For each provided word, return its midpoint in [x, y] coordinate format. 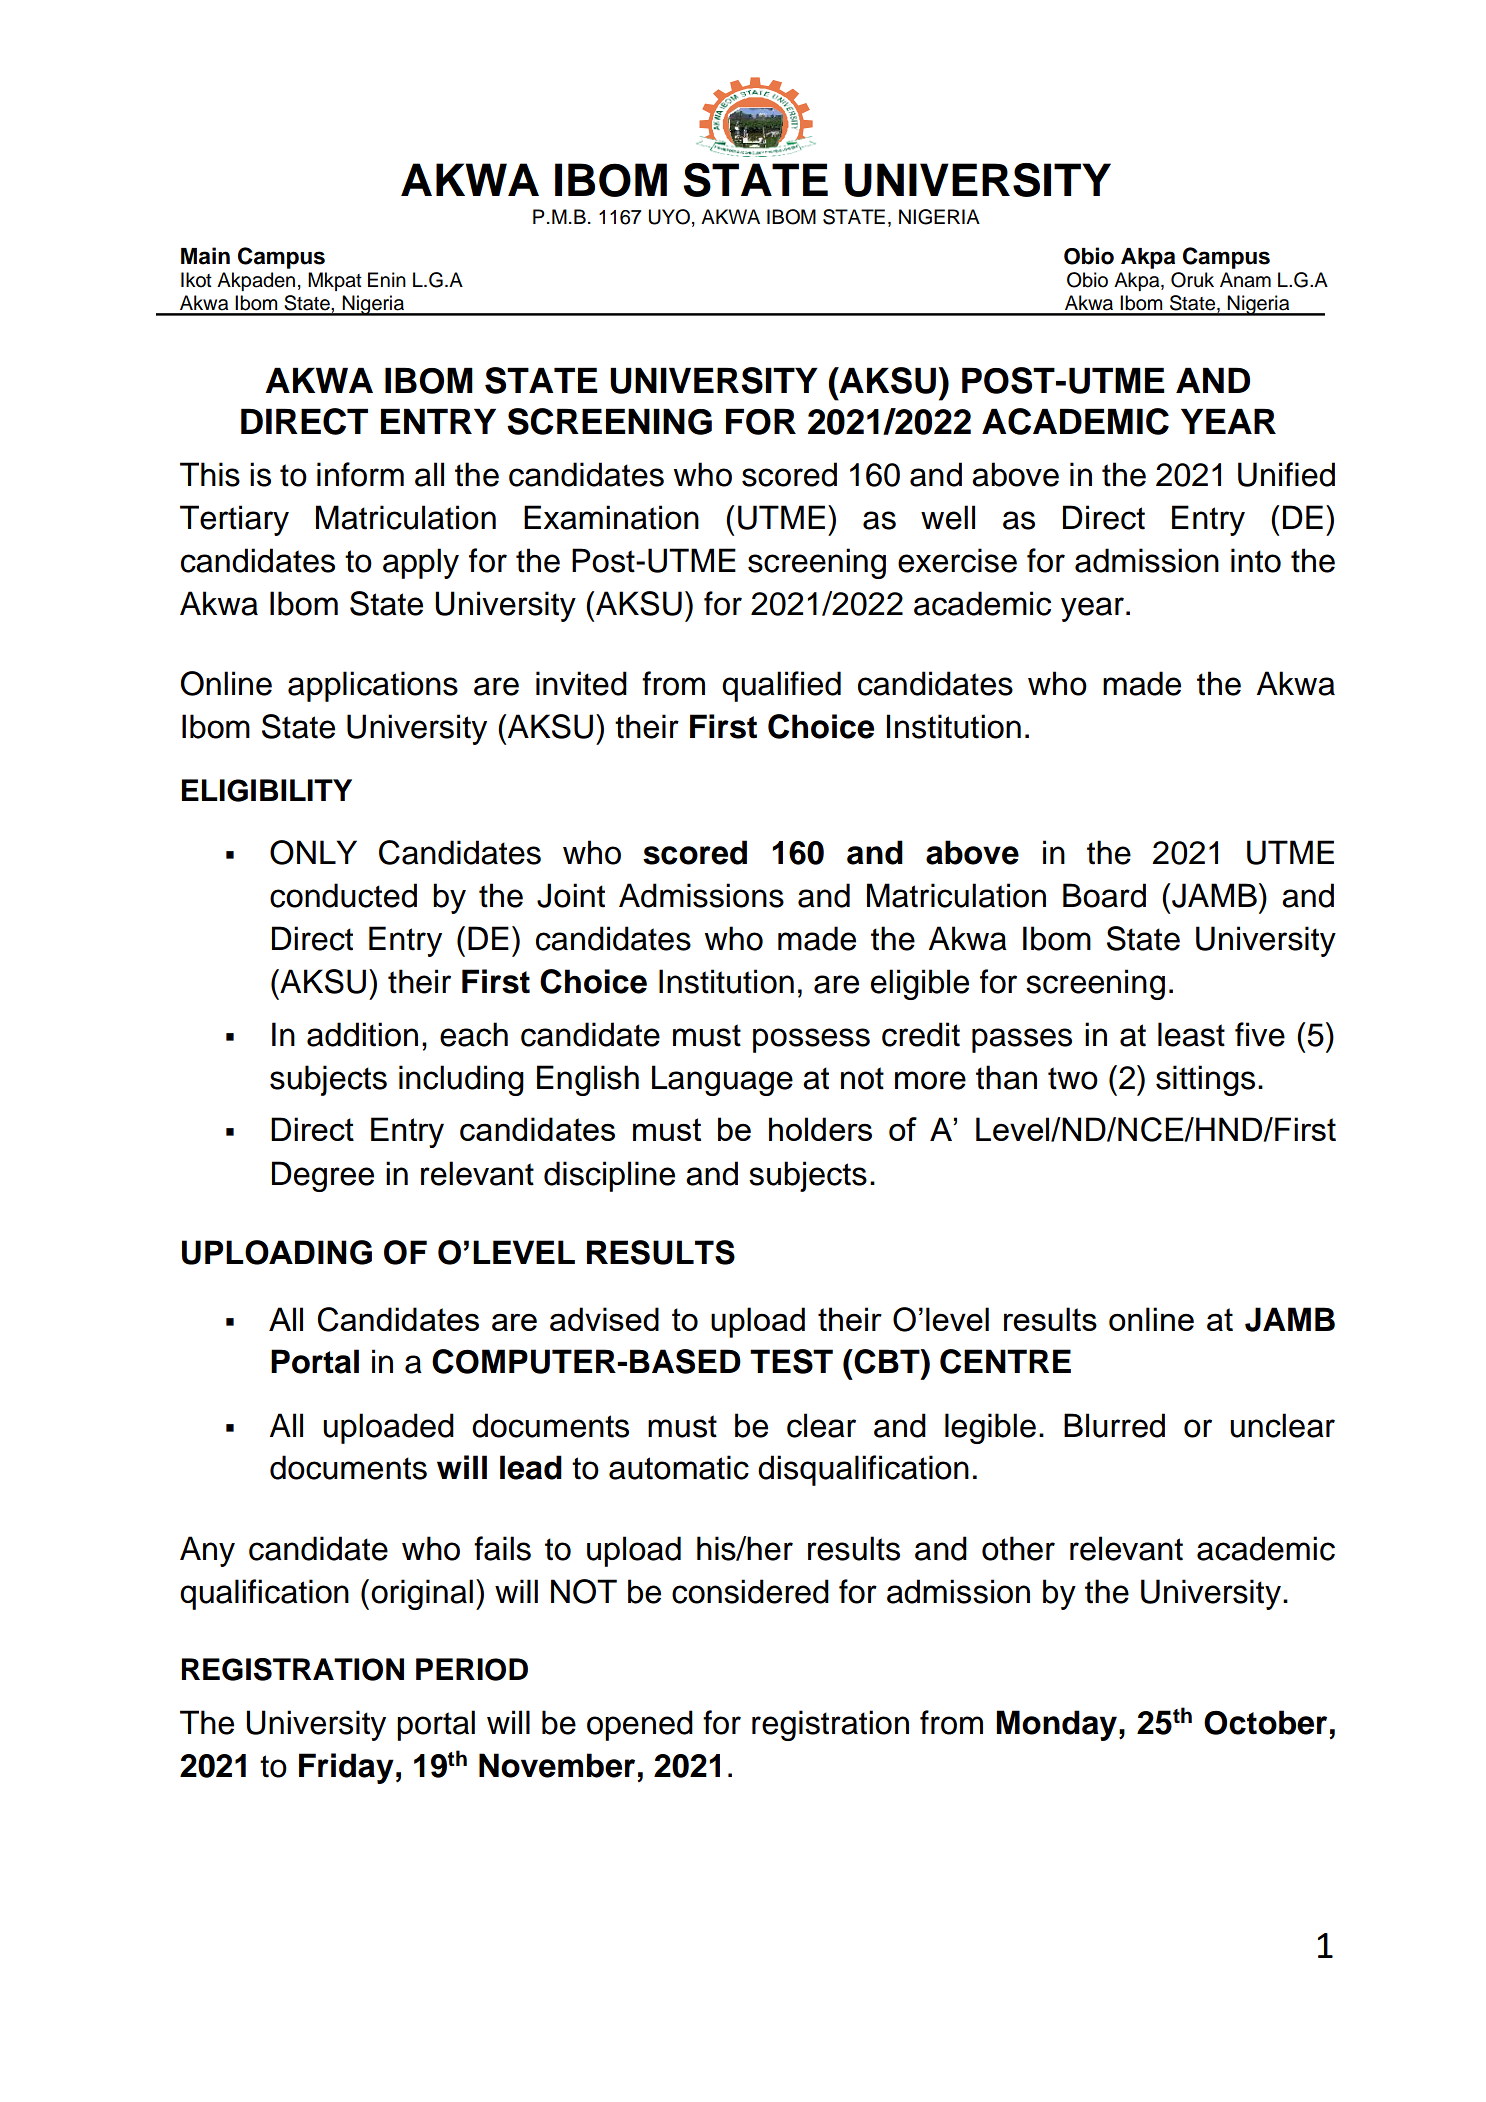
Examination [611, 517]
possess [811, 1040]
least [1191, 1034]
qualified [781, 686]
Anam [1245, 280]
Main [205, 256]
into [1256, 560]
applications [373, 686]
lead [531, 1467]
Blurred [1114, 1425]
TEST [791, 1361]
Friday [346, 1768]
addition [362, 1034]
